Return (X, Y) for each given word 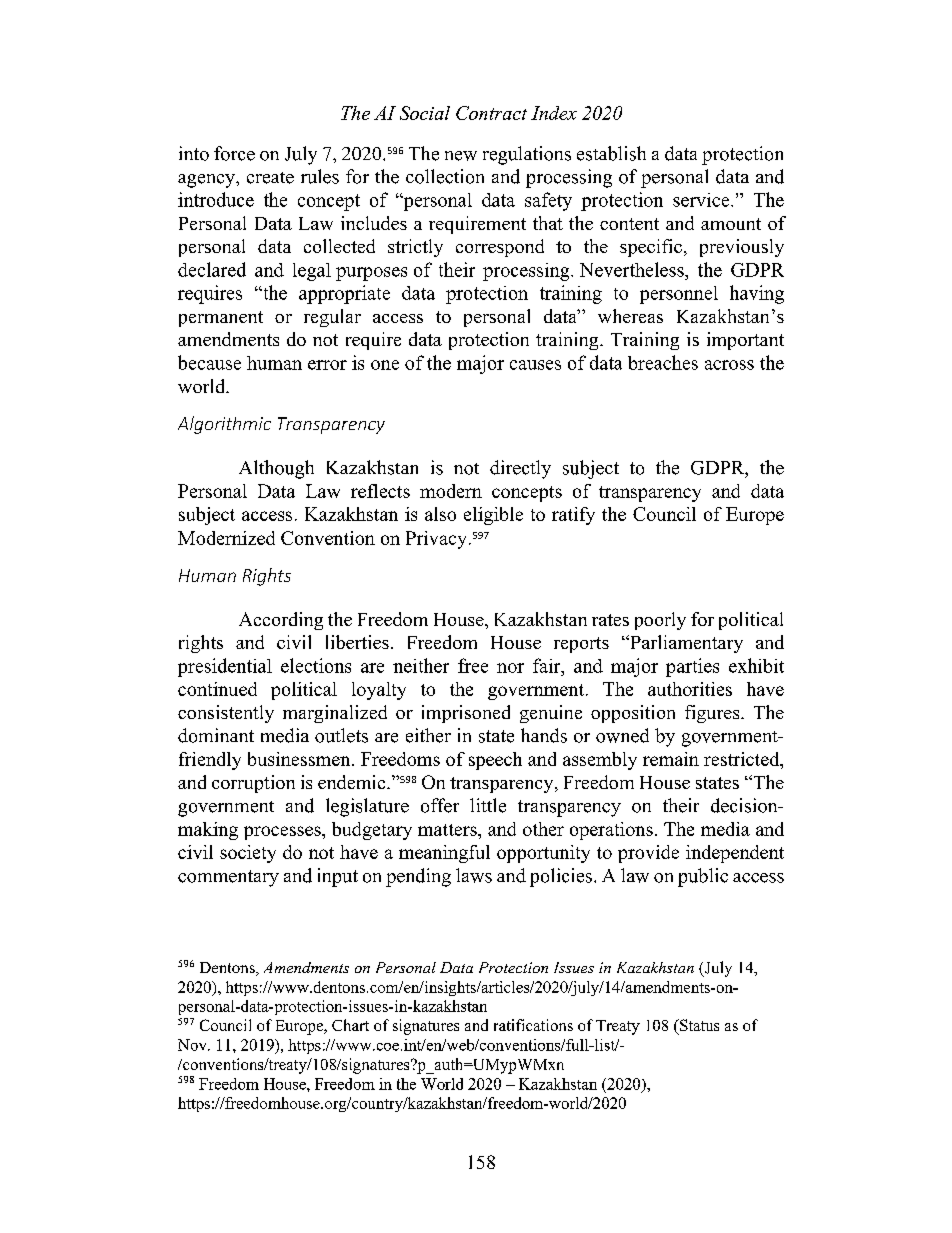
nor (510, 668)
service (702, 200)
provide (648, 854)
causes (535, 365)
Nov (193, 1045)
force (234, 153)
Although (276, 469)
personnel (679, 295)
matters (448, 830)
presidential (225, 667)
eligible (493, 516)
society (248, 854)
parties (692, 667)
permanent (221, 319)
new (461, 156)
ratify (573, 516)
